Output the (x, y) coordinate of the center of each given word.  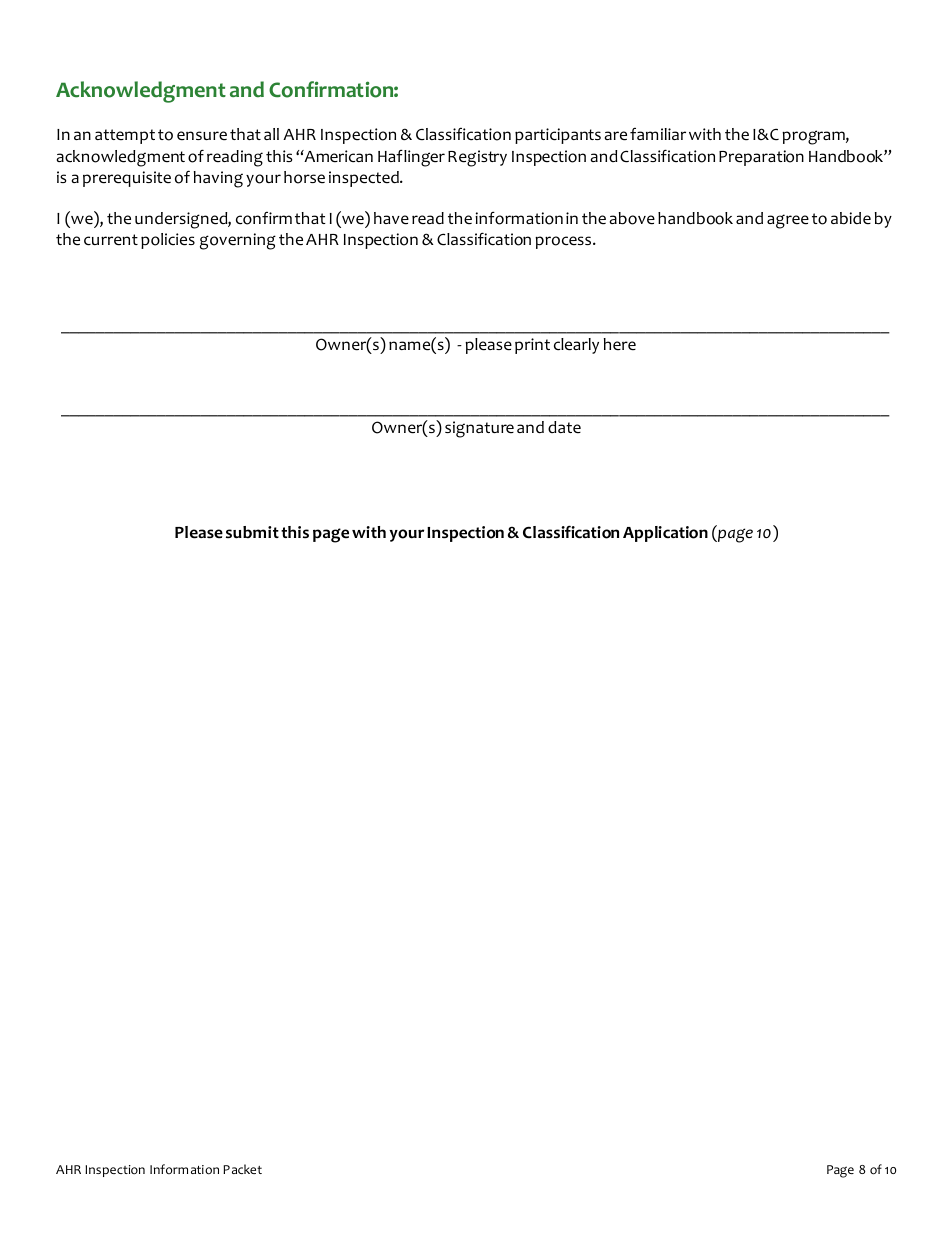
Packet (242, 1169)
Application (665, 534)
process (564, 242)
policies (168, 241)
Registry (477, 158)
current (111, 240)
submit (252, 532)
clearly (576, 346)
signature (479, 429)
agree (788, 221)
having (218, 179)
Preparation (761, 158)
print (532, 346)
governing (238, 241)
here (620, 344)
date (564, 427)
